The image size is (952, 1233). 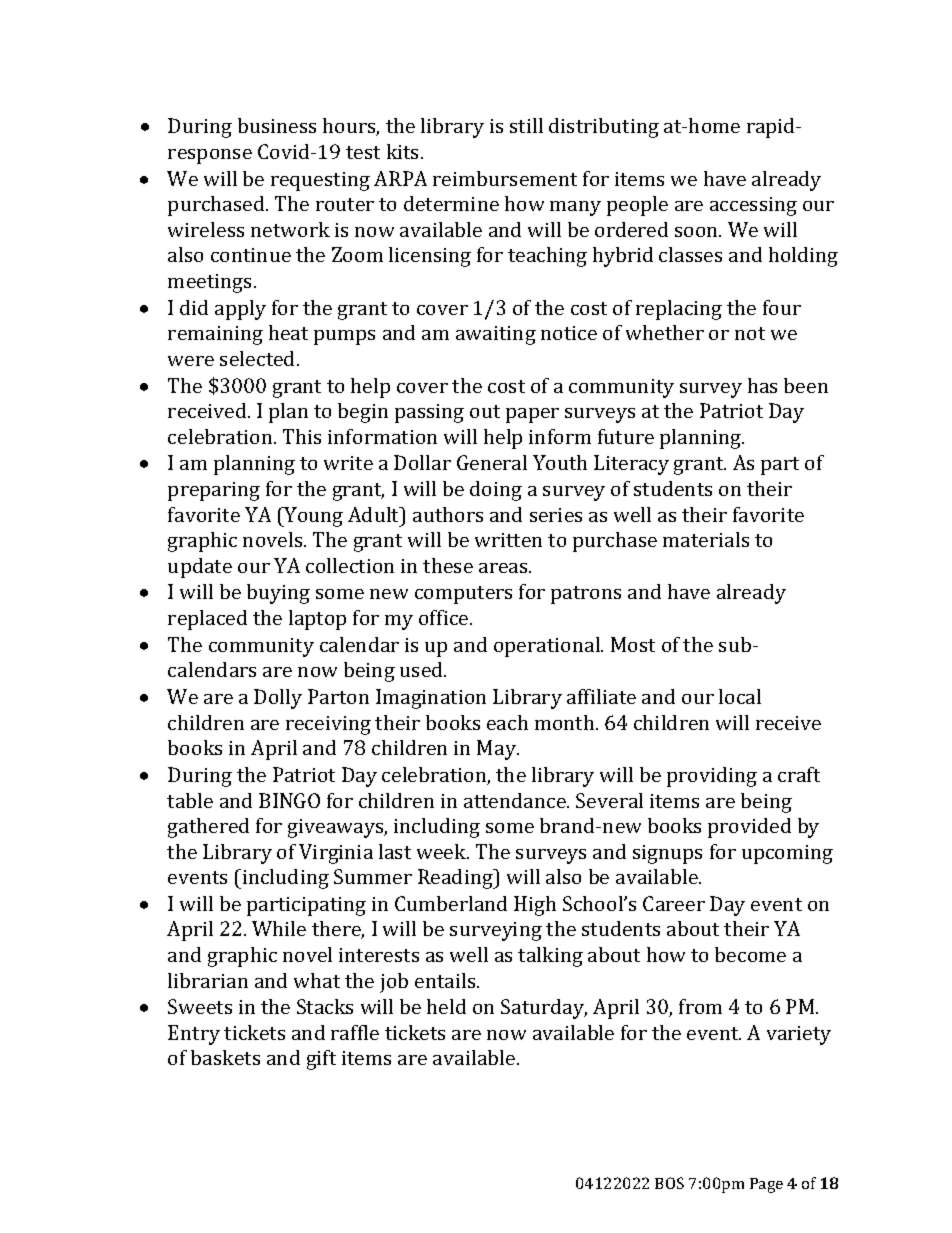 I want to click on reimbursement, so click(x=505, y=178).
